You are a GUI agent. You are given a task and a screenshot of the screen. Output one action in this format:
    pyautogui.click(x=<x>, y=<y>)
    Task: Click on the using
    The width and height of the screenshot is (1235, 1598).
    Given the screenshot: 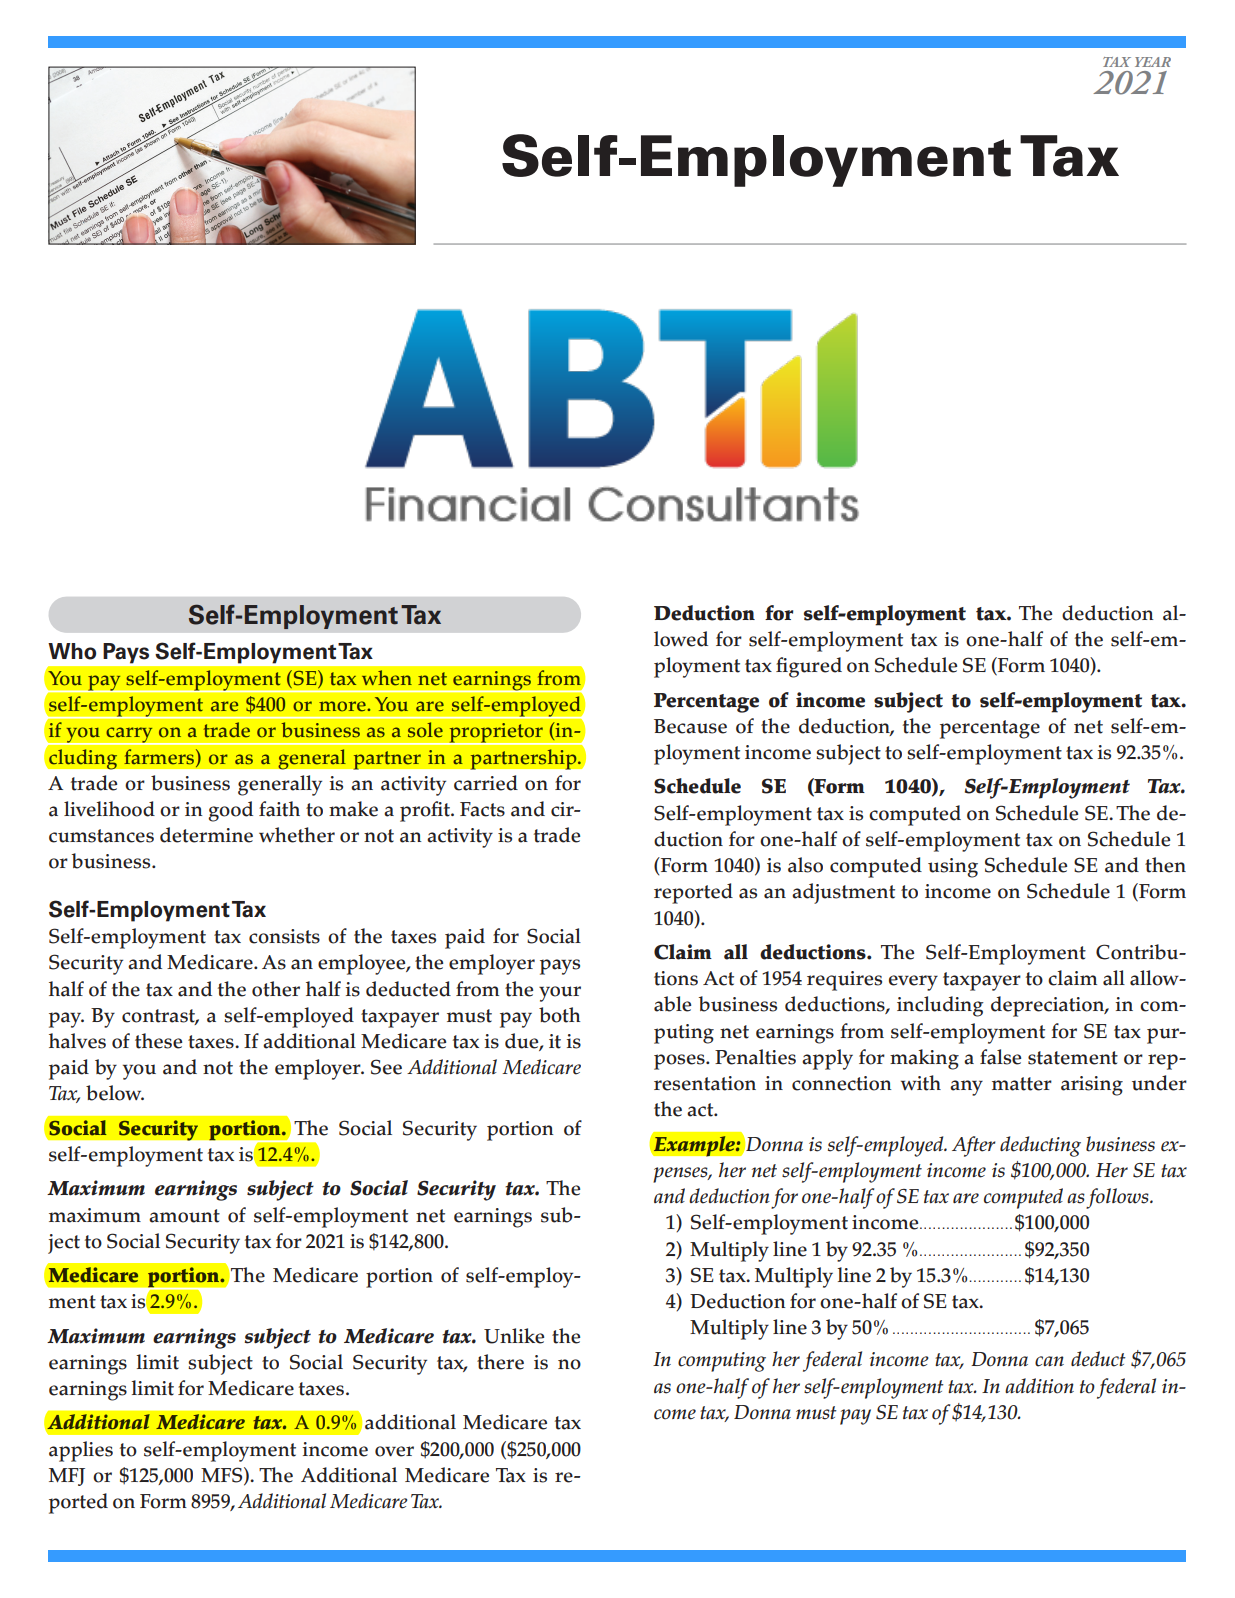 What is the action you would take?
    pyautogui.click(x=953, y=868)
